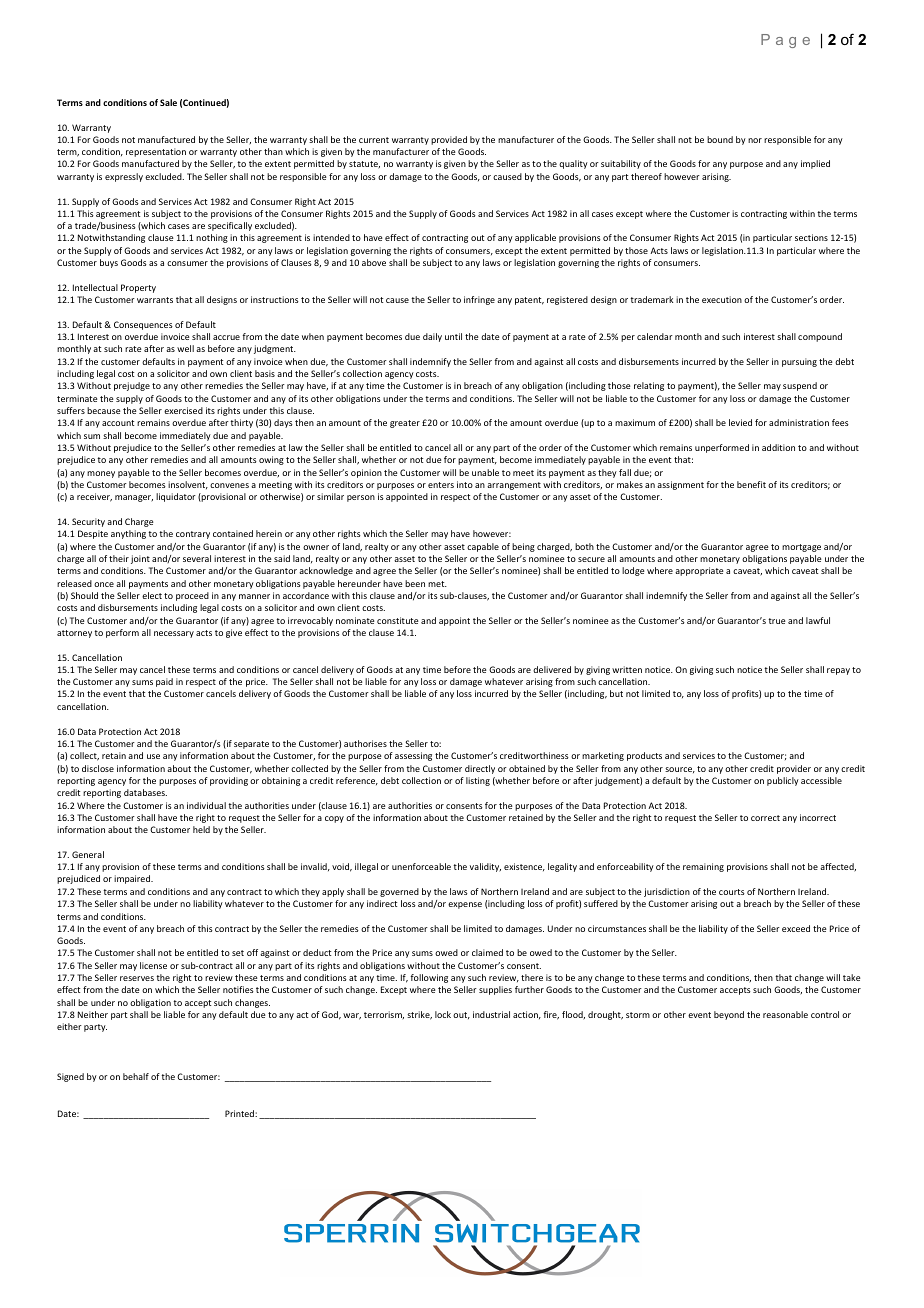 The height and width of the screenshot is (1308, 924). What do you see at coordinates (777, 621) in the screenshot?
I see `true` at bounding box center [777, 621].
